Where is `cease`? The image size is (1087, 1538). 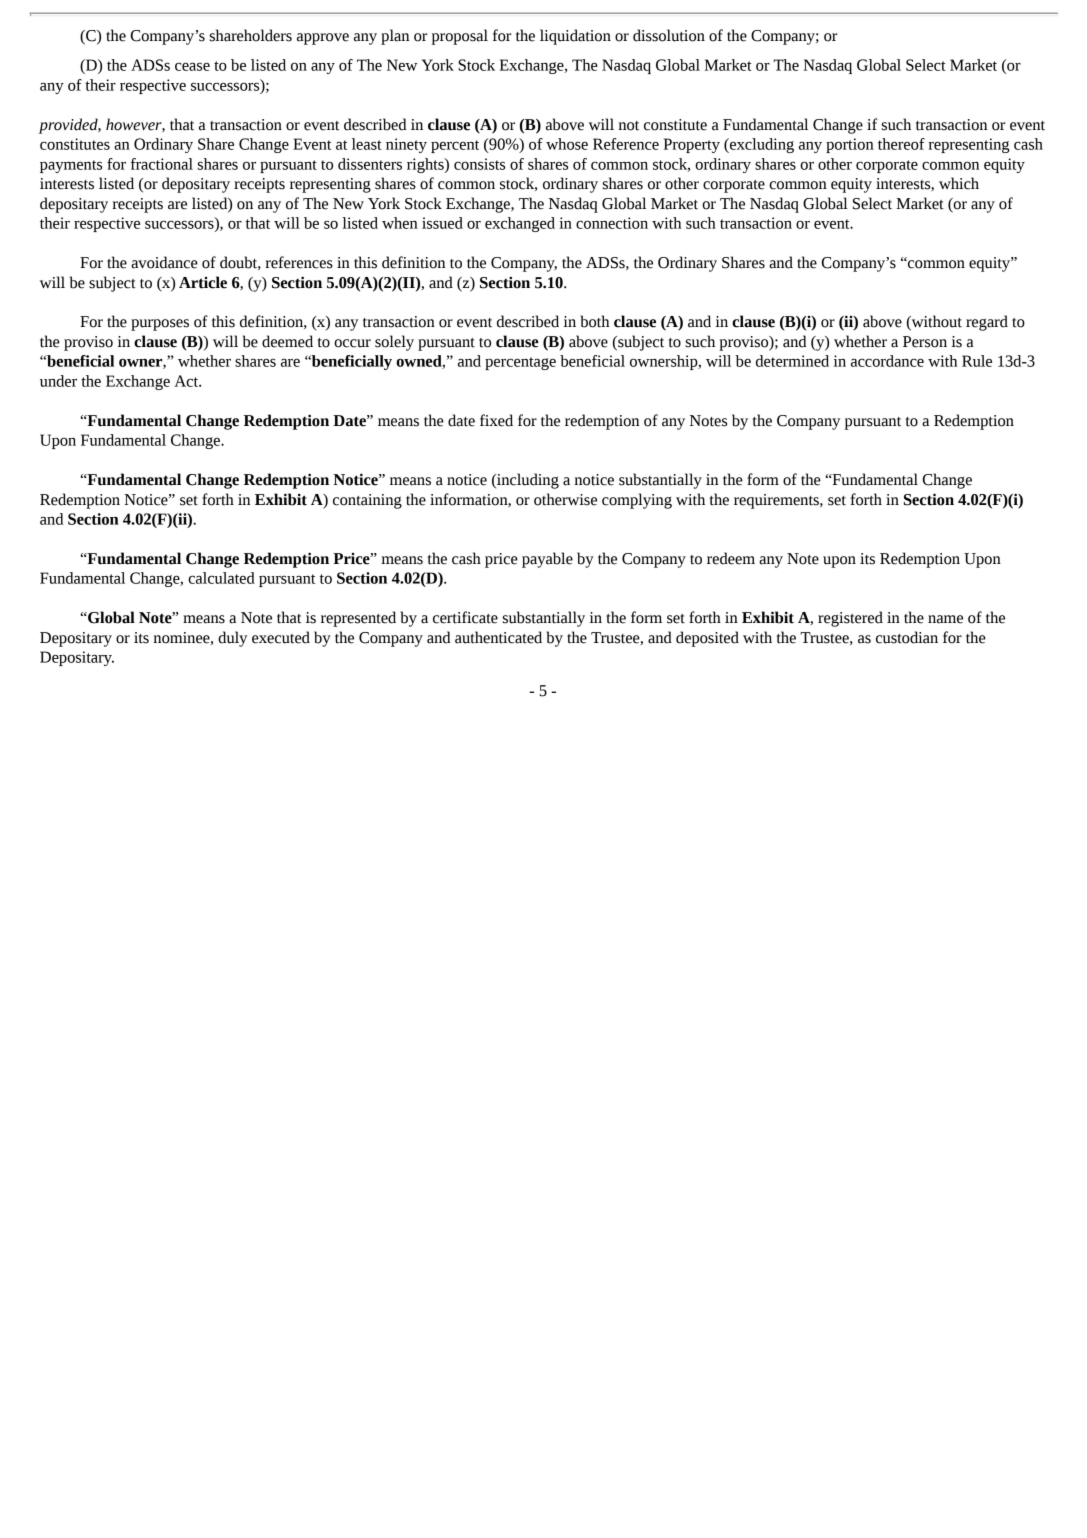 cease is located at coordinates (192, 66).
